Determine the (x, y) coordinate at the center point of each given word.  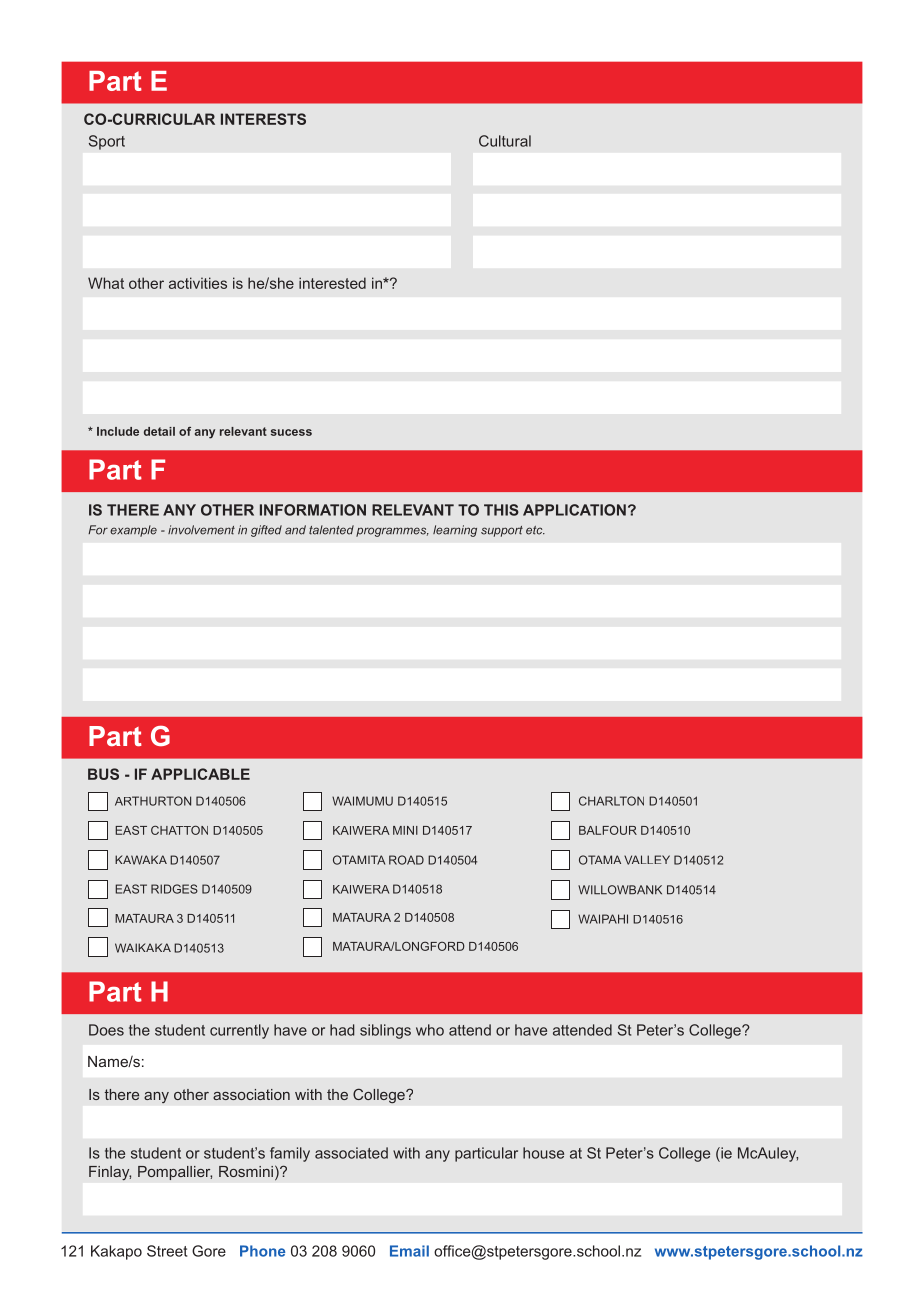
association (251, 1094)
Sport (107, 142)
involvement (201, 530)
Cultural (505, 141)
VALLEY (647, 860)
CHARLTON (611, 801)
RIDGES (174, 889)
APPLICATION (574, 510)
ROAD (406, 860)
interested (332, 283)
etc (535, 530)
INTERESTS (263, 119)
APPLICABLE (200, 774)
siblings (385, 1031)
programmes (392, 532)
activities (198, 283)
